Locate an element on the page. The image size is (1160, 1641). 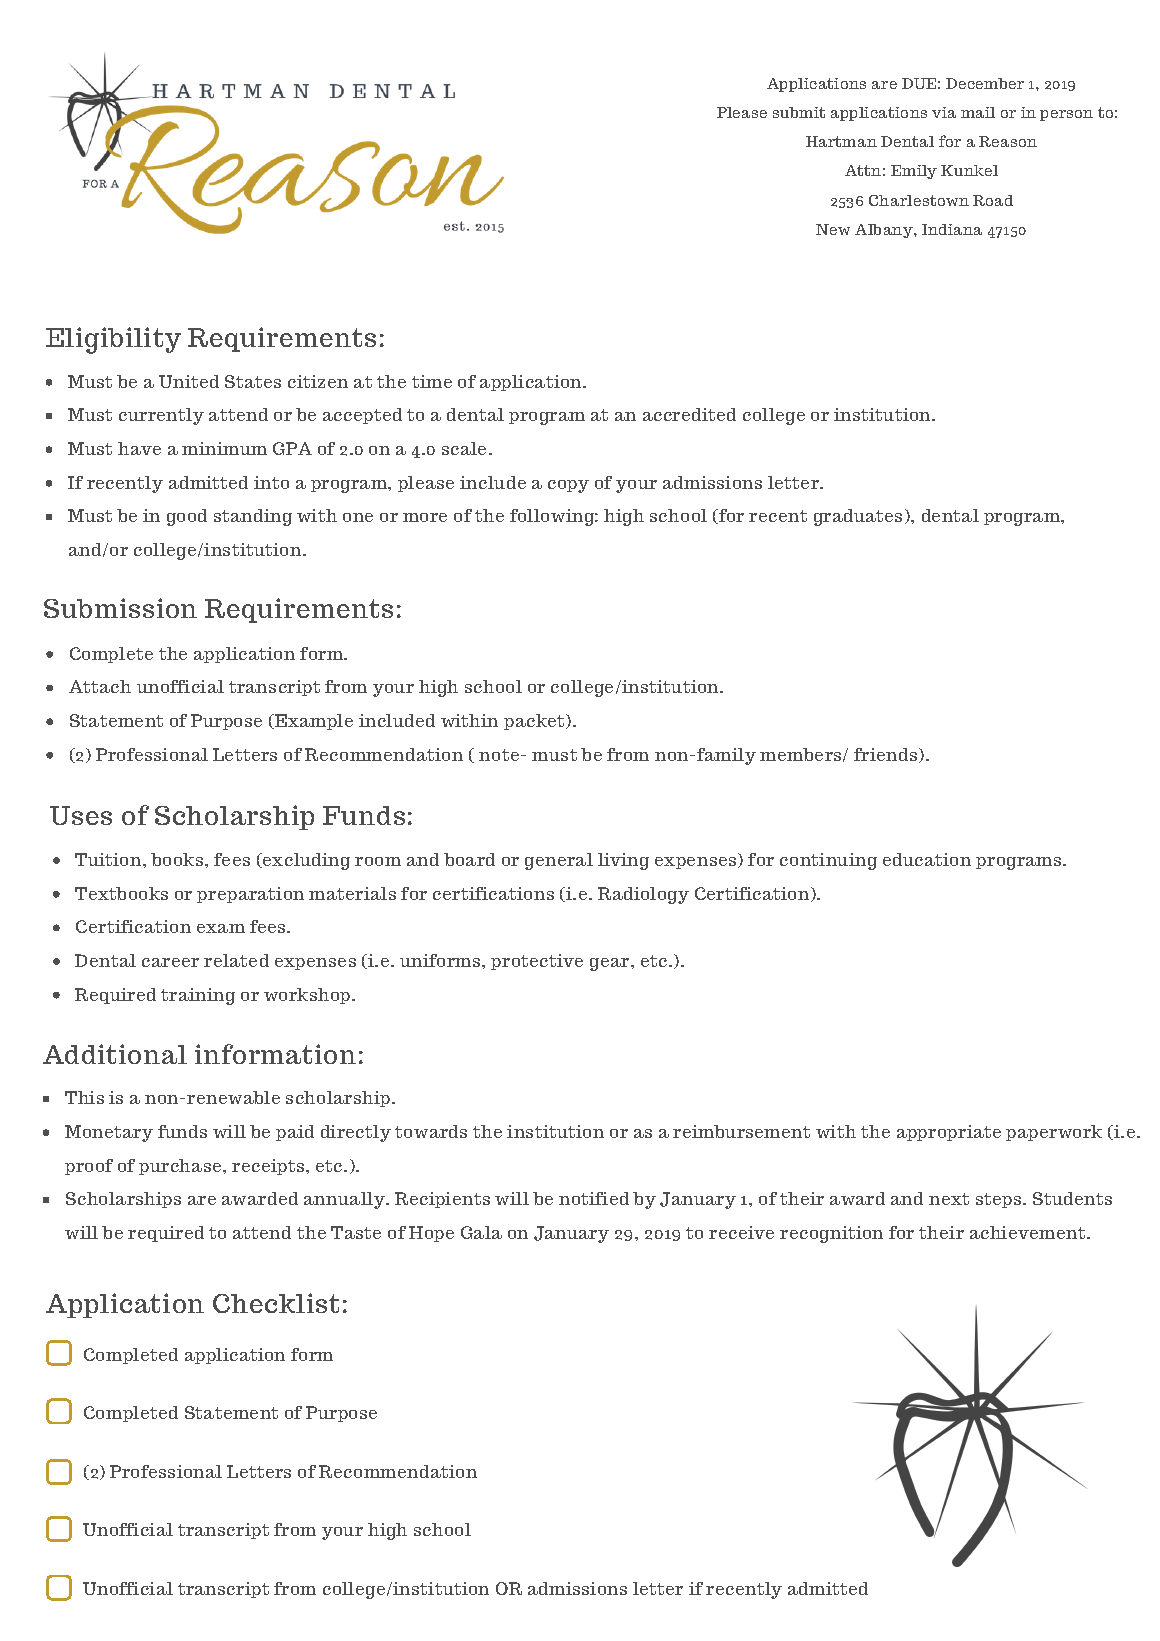
via is located at coordinates (944, 112).
